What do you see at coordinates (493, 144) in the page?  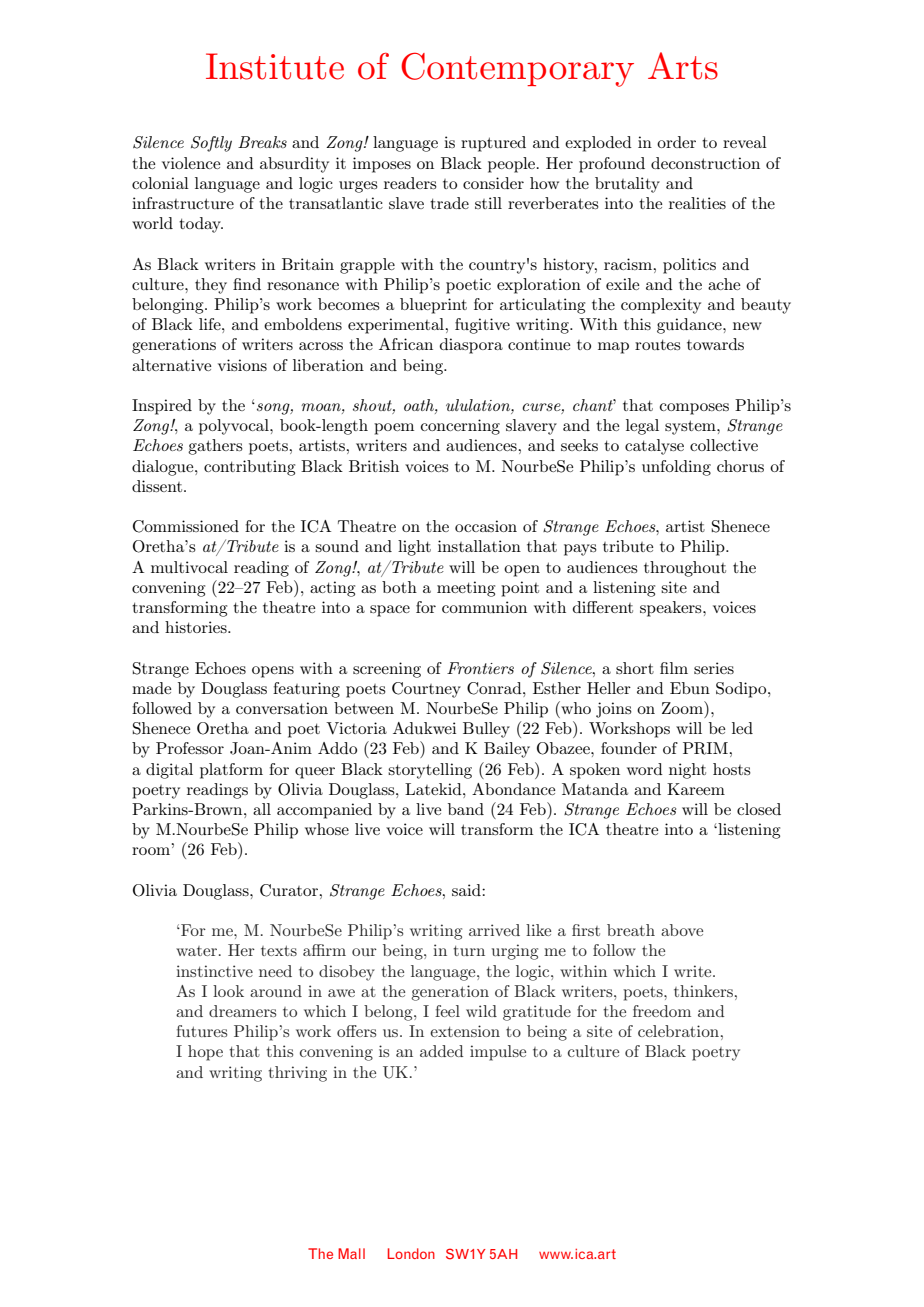 I see `ruptured` at bounding box center [493, 144].
